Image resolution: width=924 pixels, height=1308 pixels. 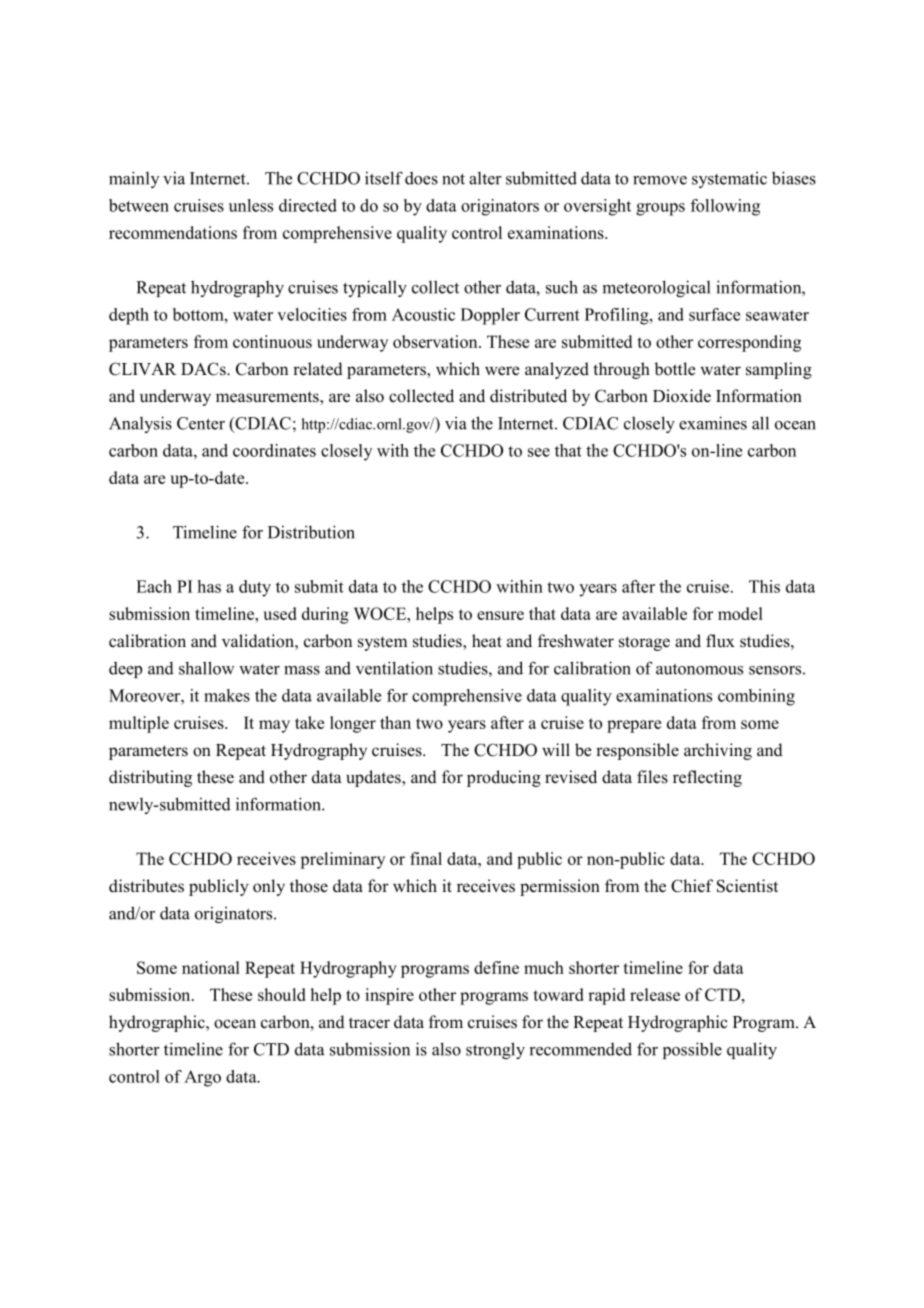 What do you see at coordinates (274, 450) in the screenshot?
I see `coordinates` at bounding box center [274, 450].
